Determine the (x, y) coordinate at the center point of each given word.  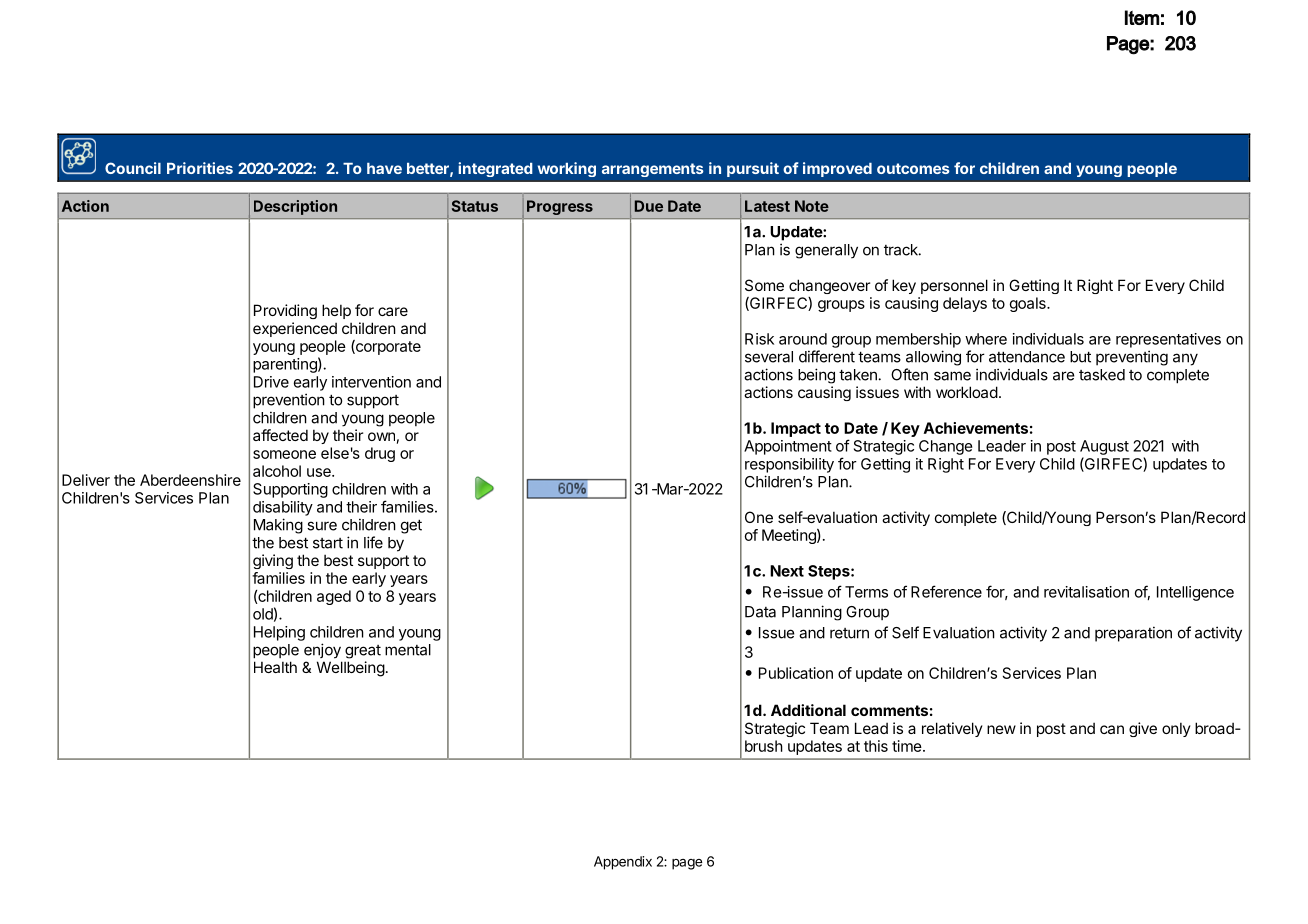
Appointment (788, 447)
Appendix (623, 863)
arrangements (653, 170)
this (876, 746)
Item (1142, 17)
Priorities (200, 168)
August (1104, 447)
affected (280, 435)
